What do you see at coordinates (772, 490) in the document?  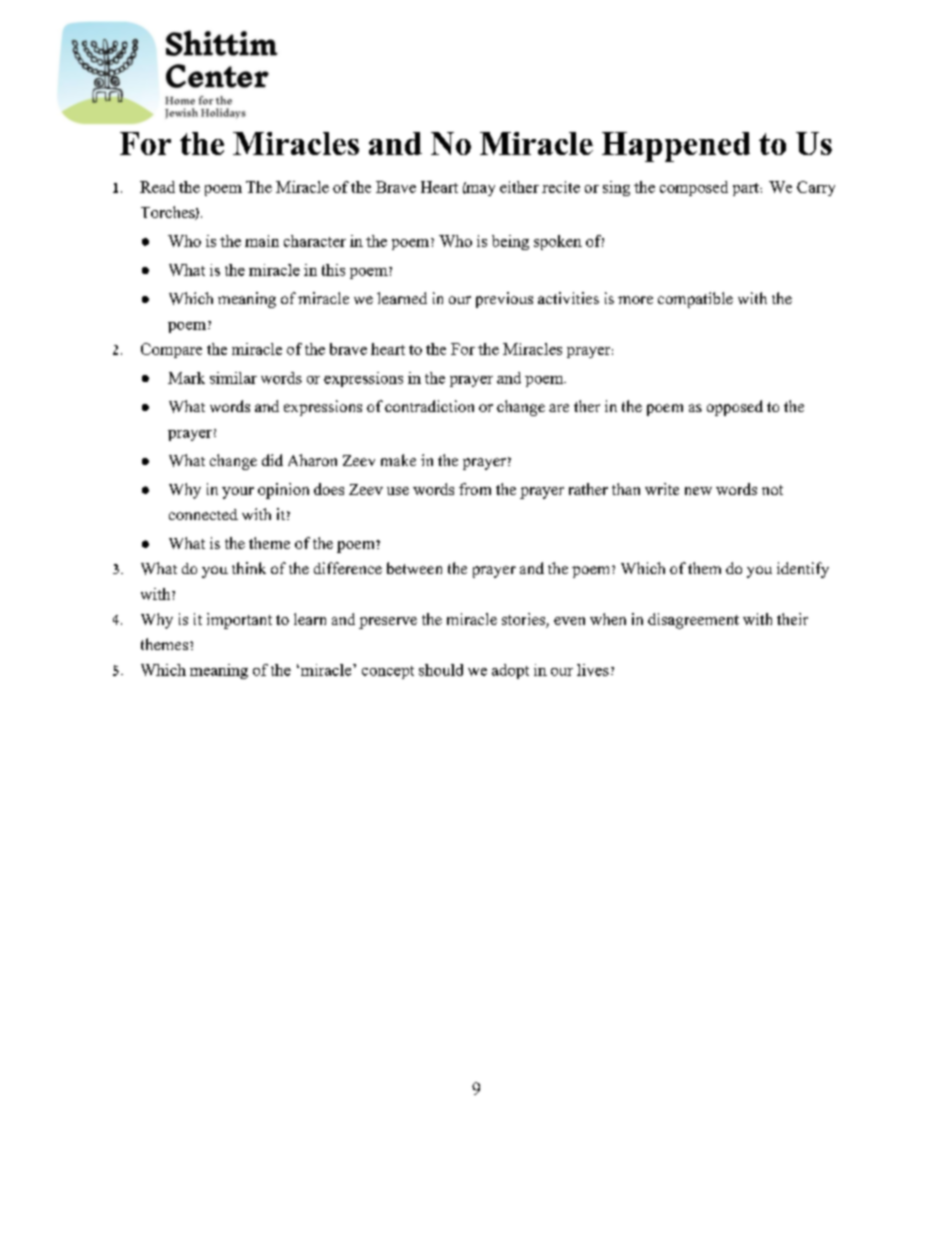 I see `not` at bounding box center [772, 490].
